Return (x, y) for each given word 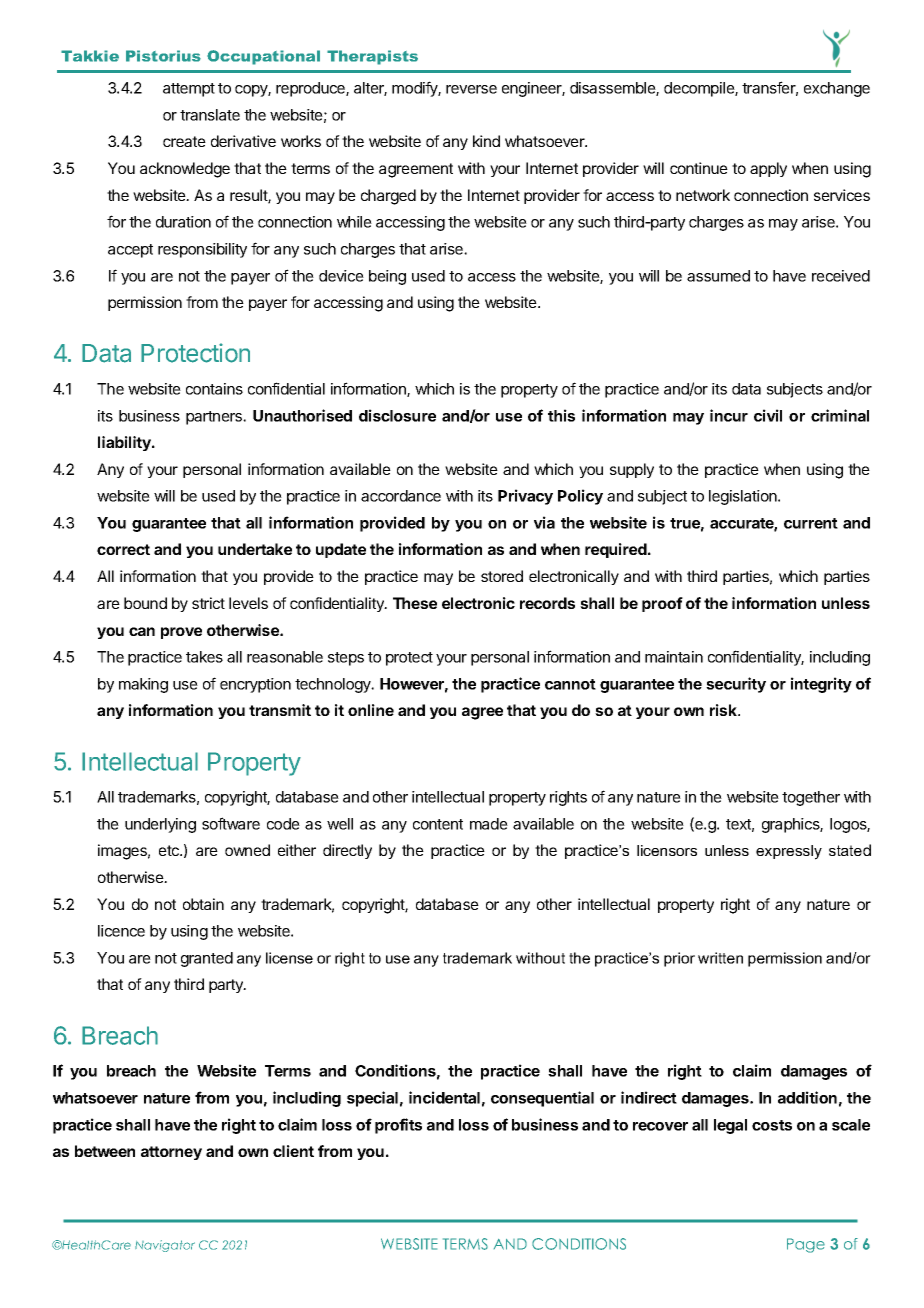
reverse (471, 89)
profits (398, 1126)
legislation (744, 497)
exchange (837, 89)
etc (170, 850)
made (489, 824)
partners (215, 418)
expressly (789, 852)
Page (806, 1245)
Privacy (525, 497)
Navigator (165, 1246)
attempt (189, 90)
